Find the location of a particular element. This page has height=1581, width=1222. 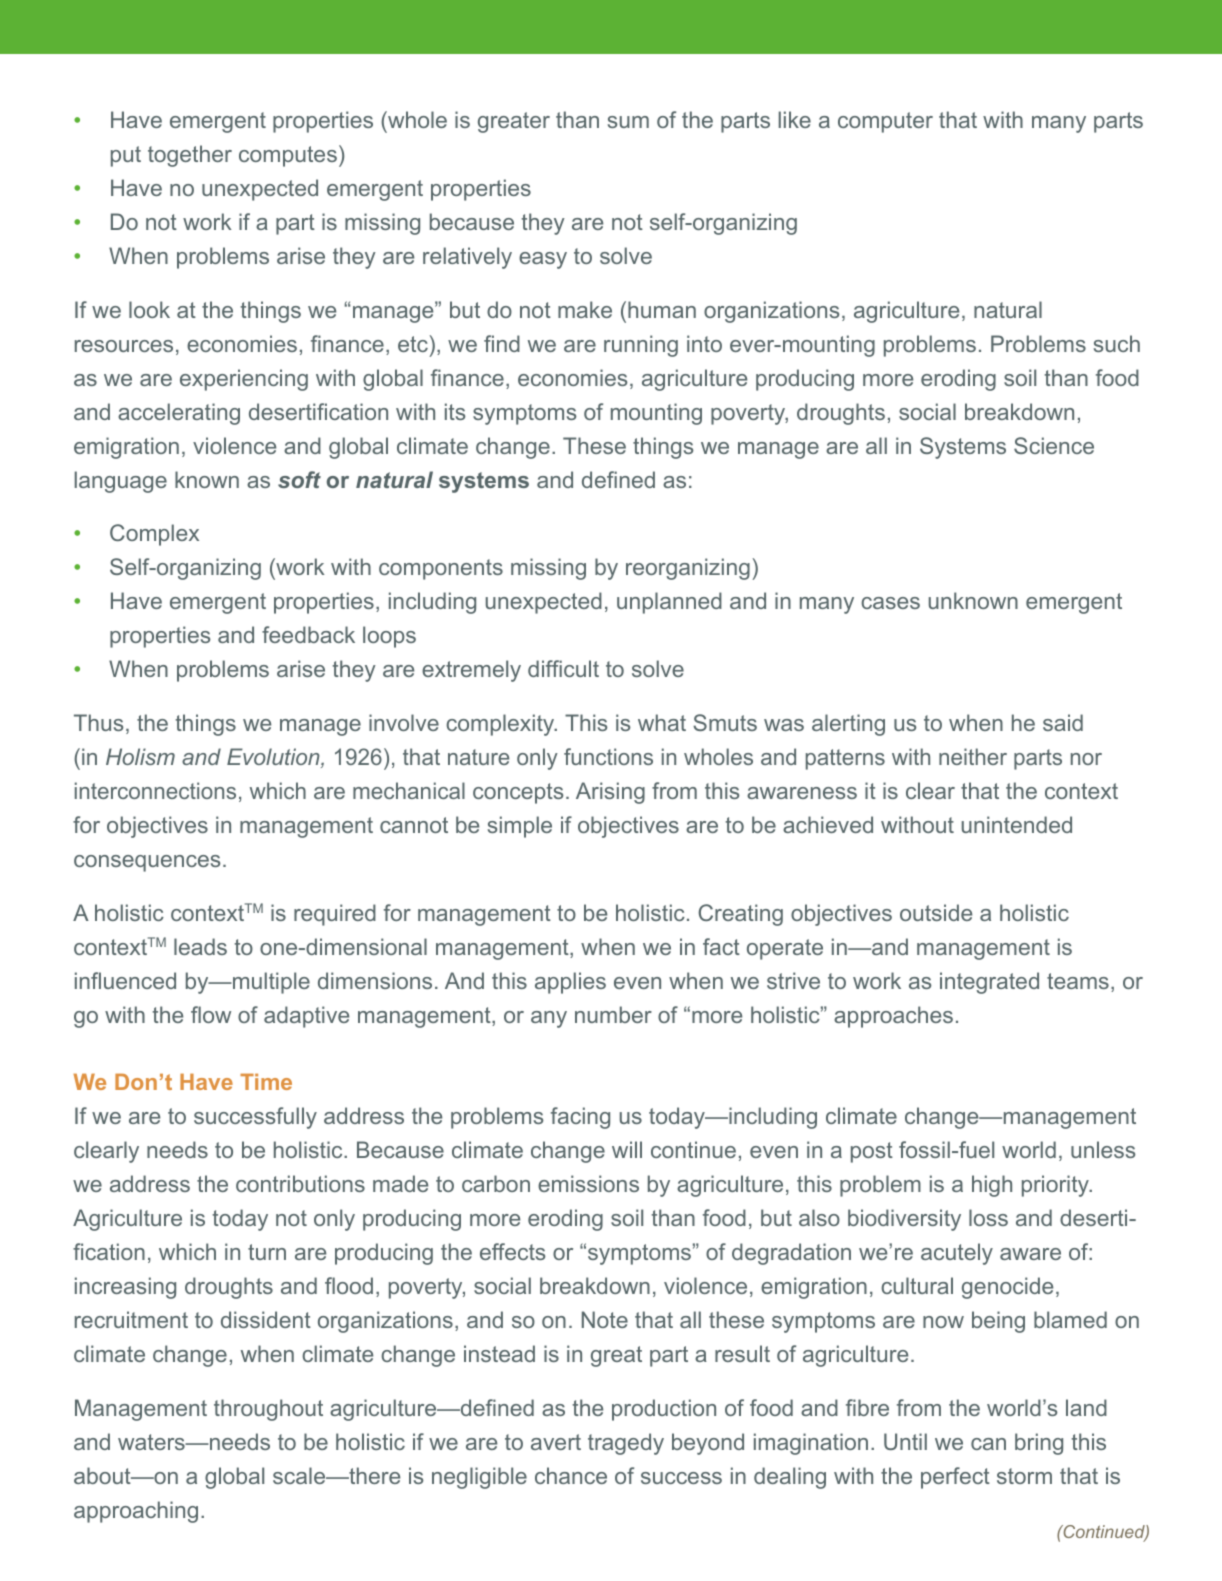

together is located at coordinates (190, 156).
